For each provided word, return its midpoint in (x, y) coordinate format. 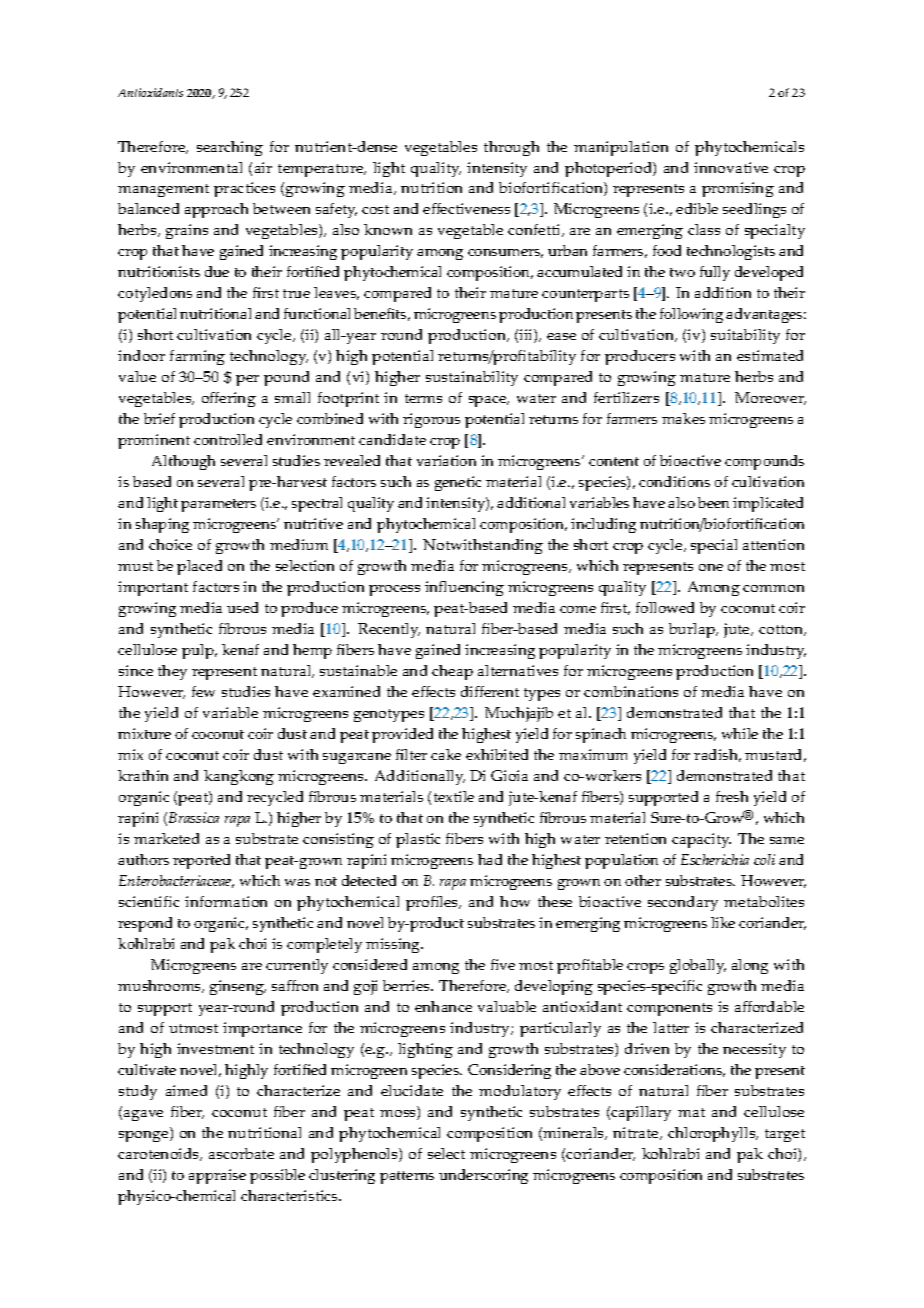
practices (244, 189)
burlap (693, 630)
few (203, 691)
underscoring (483, 1176)
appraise (217, 1176)
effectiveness (466, 208)
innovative (731, 167)
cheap (452, 672)
